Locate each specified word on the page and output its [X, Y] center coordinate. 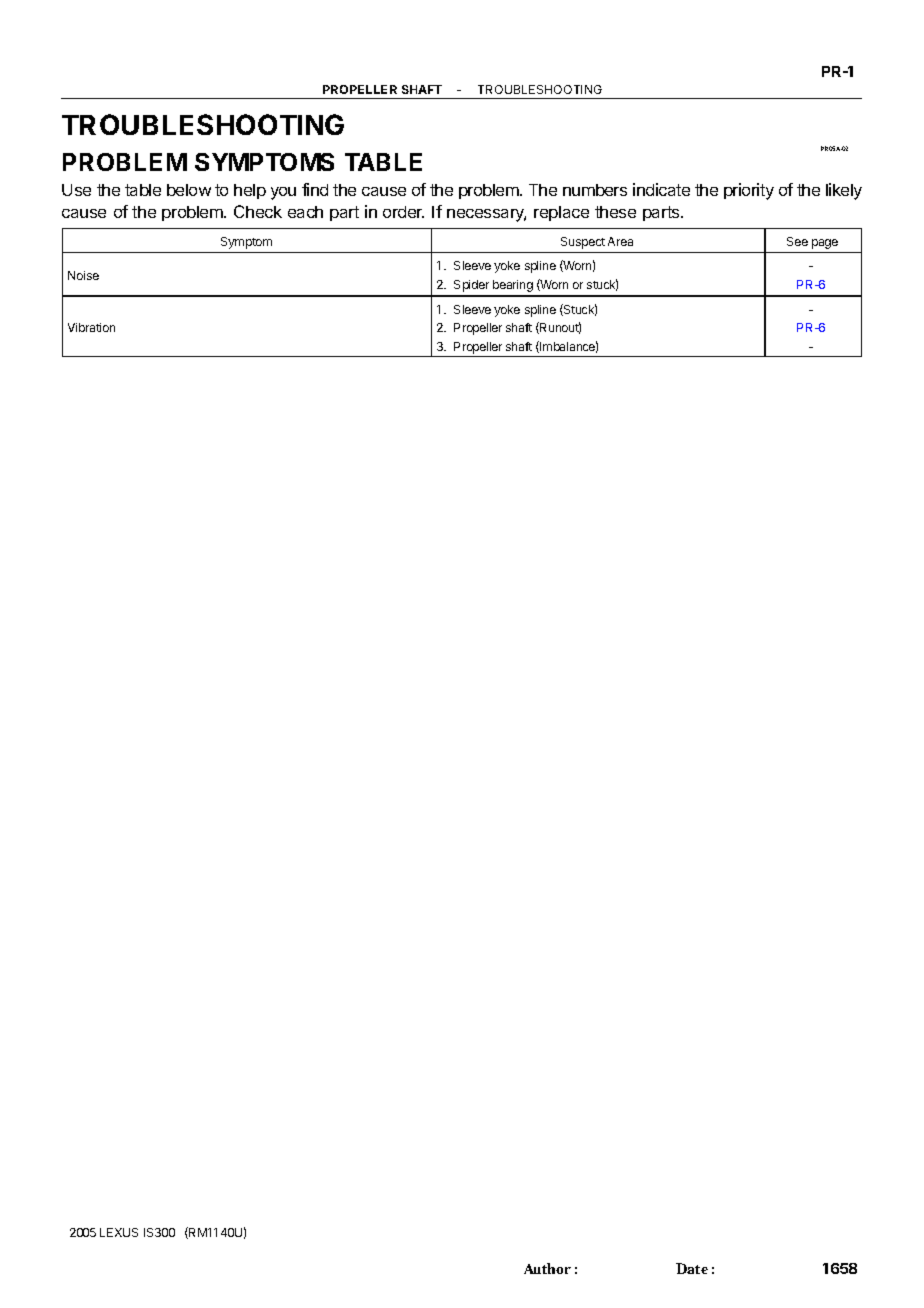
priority [749, 191]
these [615, 212]
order [403, 212]
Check [258, 211]
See [797, 241]
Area [620, 241]
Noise [83, 275]
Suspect [583, 243]
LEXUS [119, 1232]
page [825, 244]
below [189, 190]
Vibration [91, 327]
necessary [486, 215]
